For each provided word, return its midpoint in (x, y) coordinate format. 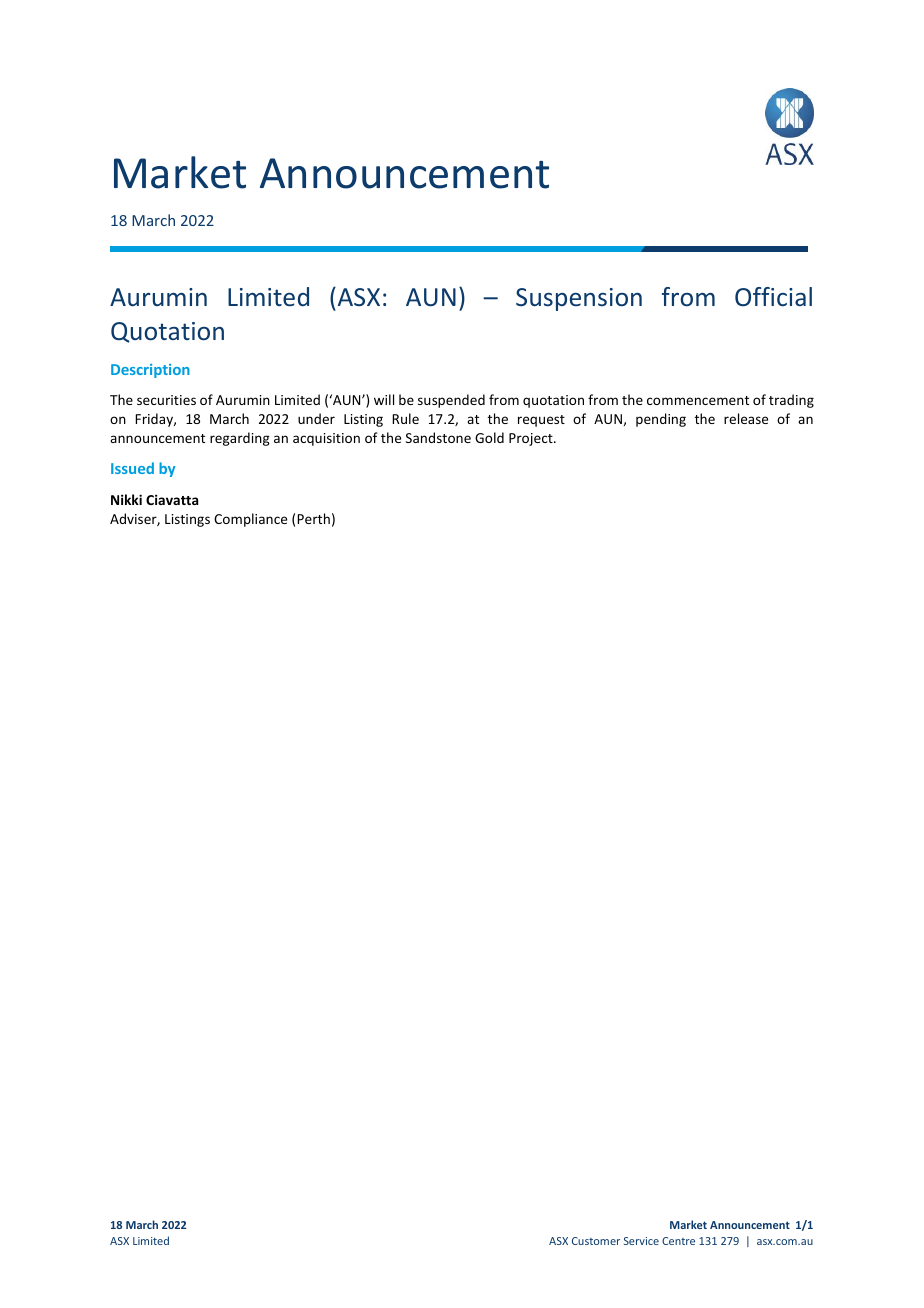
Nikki (126, 499)
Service (641, 1241)
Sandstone (438, 437)
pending (661, 420)
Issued (132, 468)
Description (150, 371)
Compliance (250, 520)
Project (532, 439)
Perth (313, 518)
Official (773, 296)
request (541, 421)
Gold (489, 437)
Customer (596, 1241)
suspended (451, 401)
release (746, 418)
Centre (678, 1241)
